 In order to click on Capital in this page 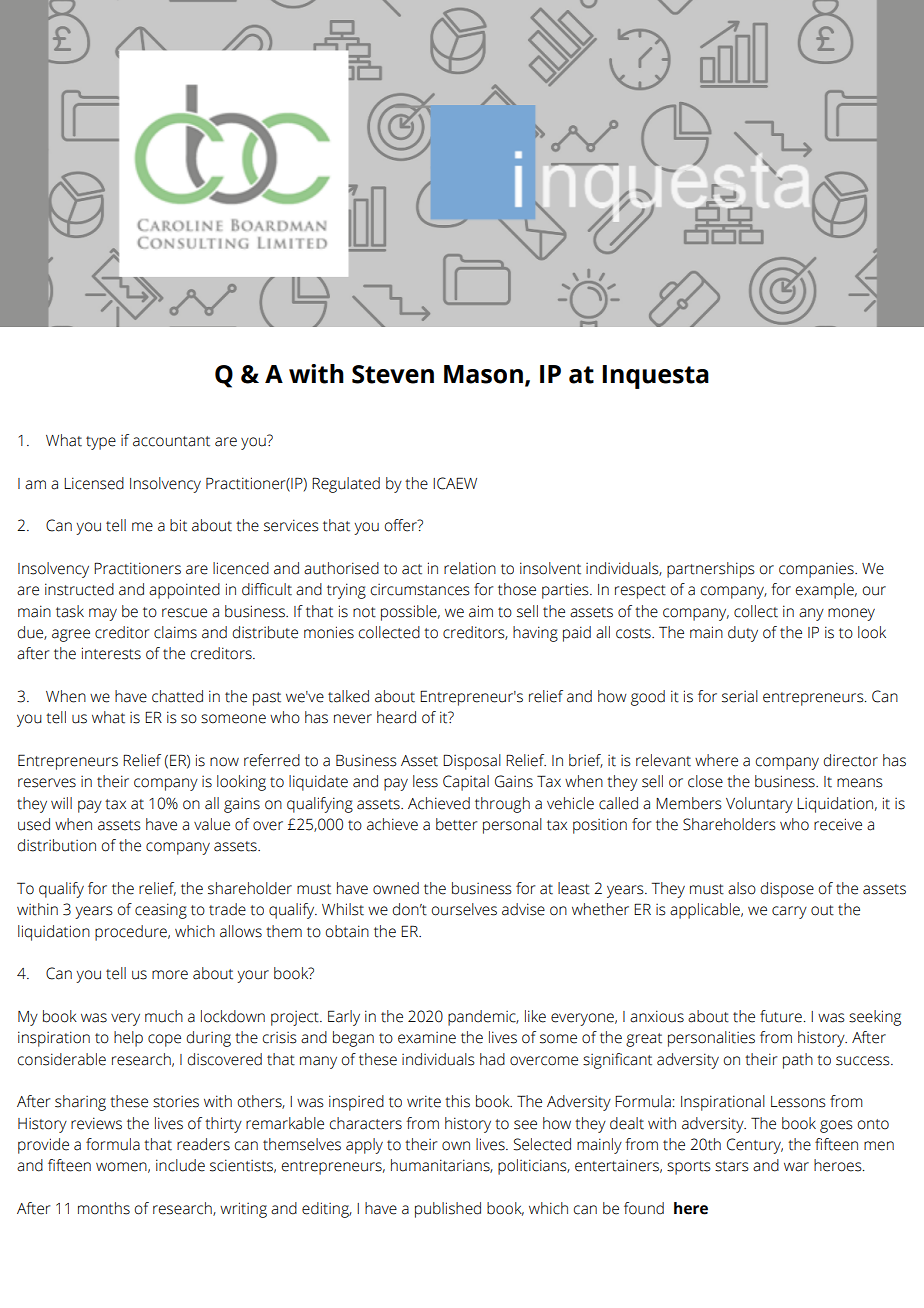, I will do `click(466, 783)`.
